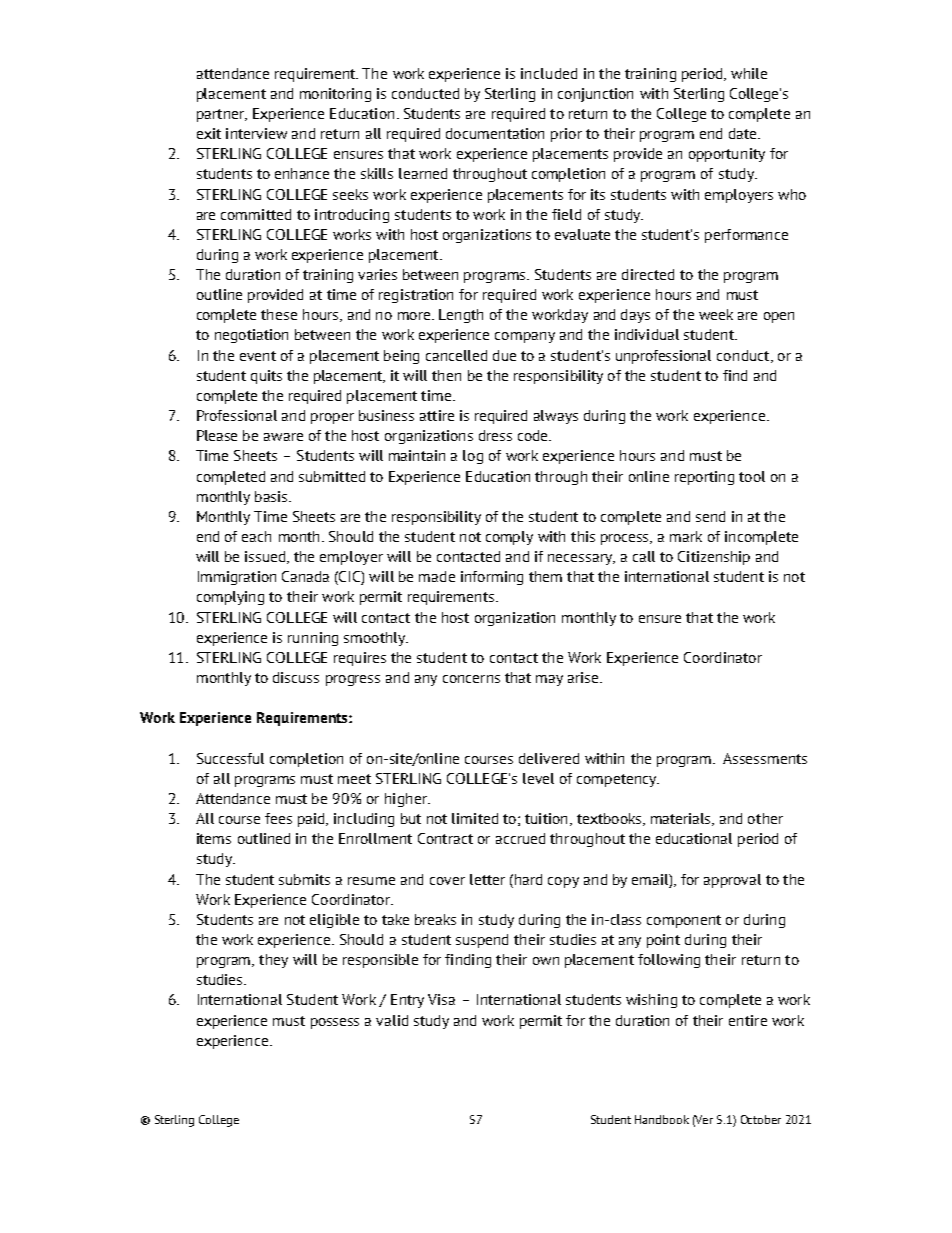 The height and width of the image is (1233, 952). I want to click on documentation, so click(495, 133).
